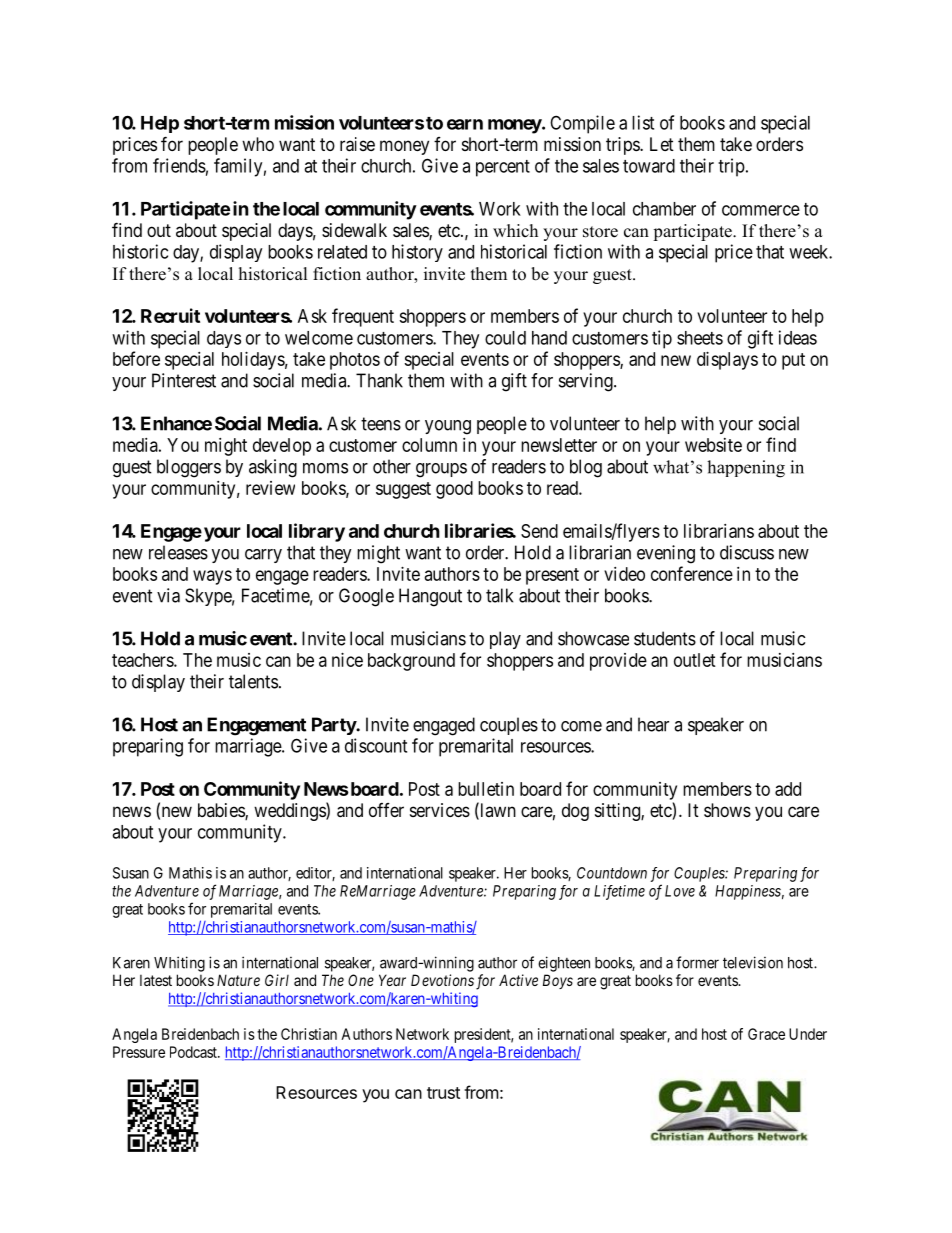 The width and height of the screenshot is (952, 1233). What do you see at coordinates (505, 338) in the screenshot?
I see `could` at bounding box center [505, 338].
